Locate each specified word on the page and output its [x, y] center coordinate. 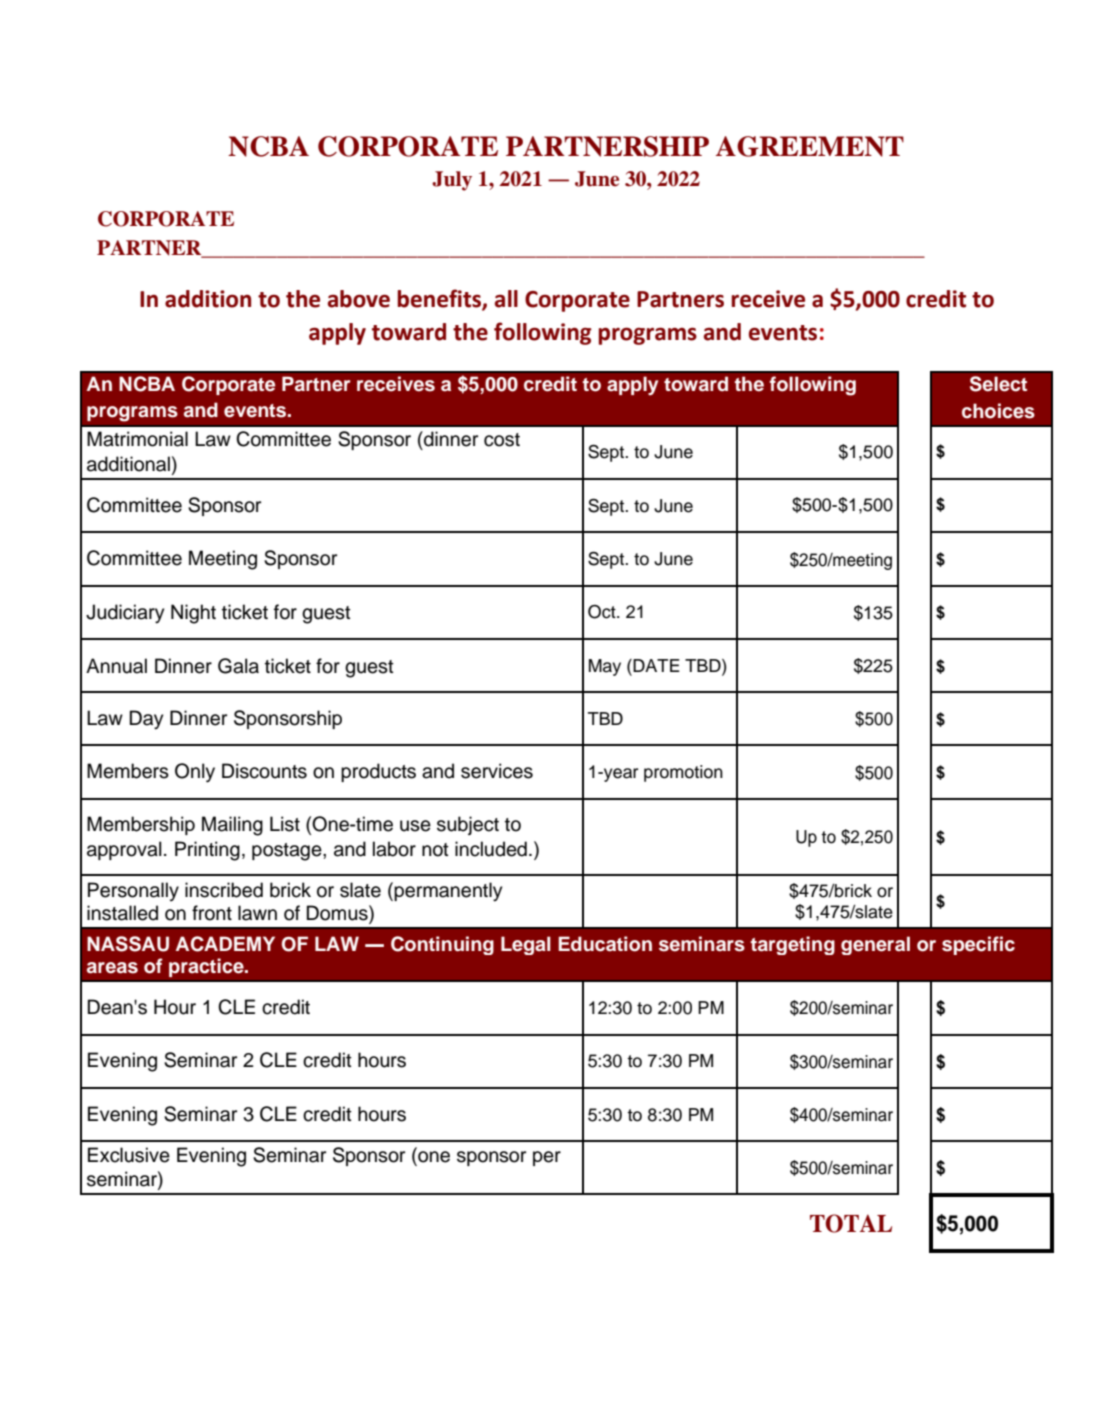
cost [502, 440]
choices [998, 411]
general [875, 945]
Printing [207, 851]
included [491, 849]
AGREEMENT [810, 146]
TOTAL [851, 1223]
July [452, 181]
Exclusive [129, 1155]
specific [978, 945]
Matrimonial [137, 439]
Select [998, 384]
